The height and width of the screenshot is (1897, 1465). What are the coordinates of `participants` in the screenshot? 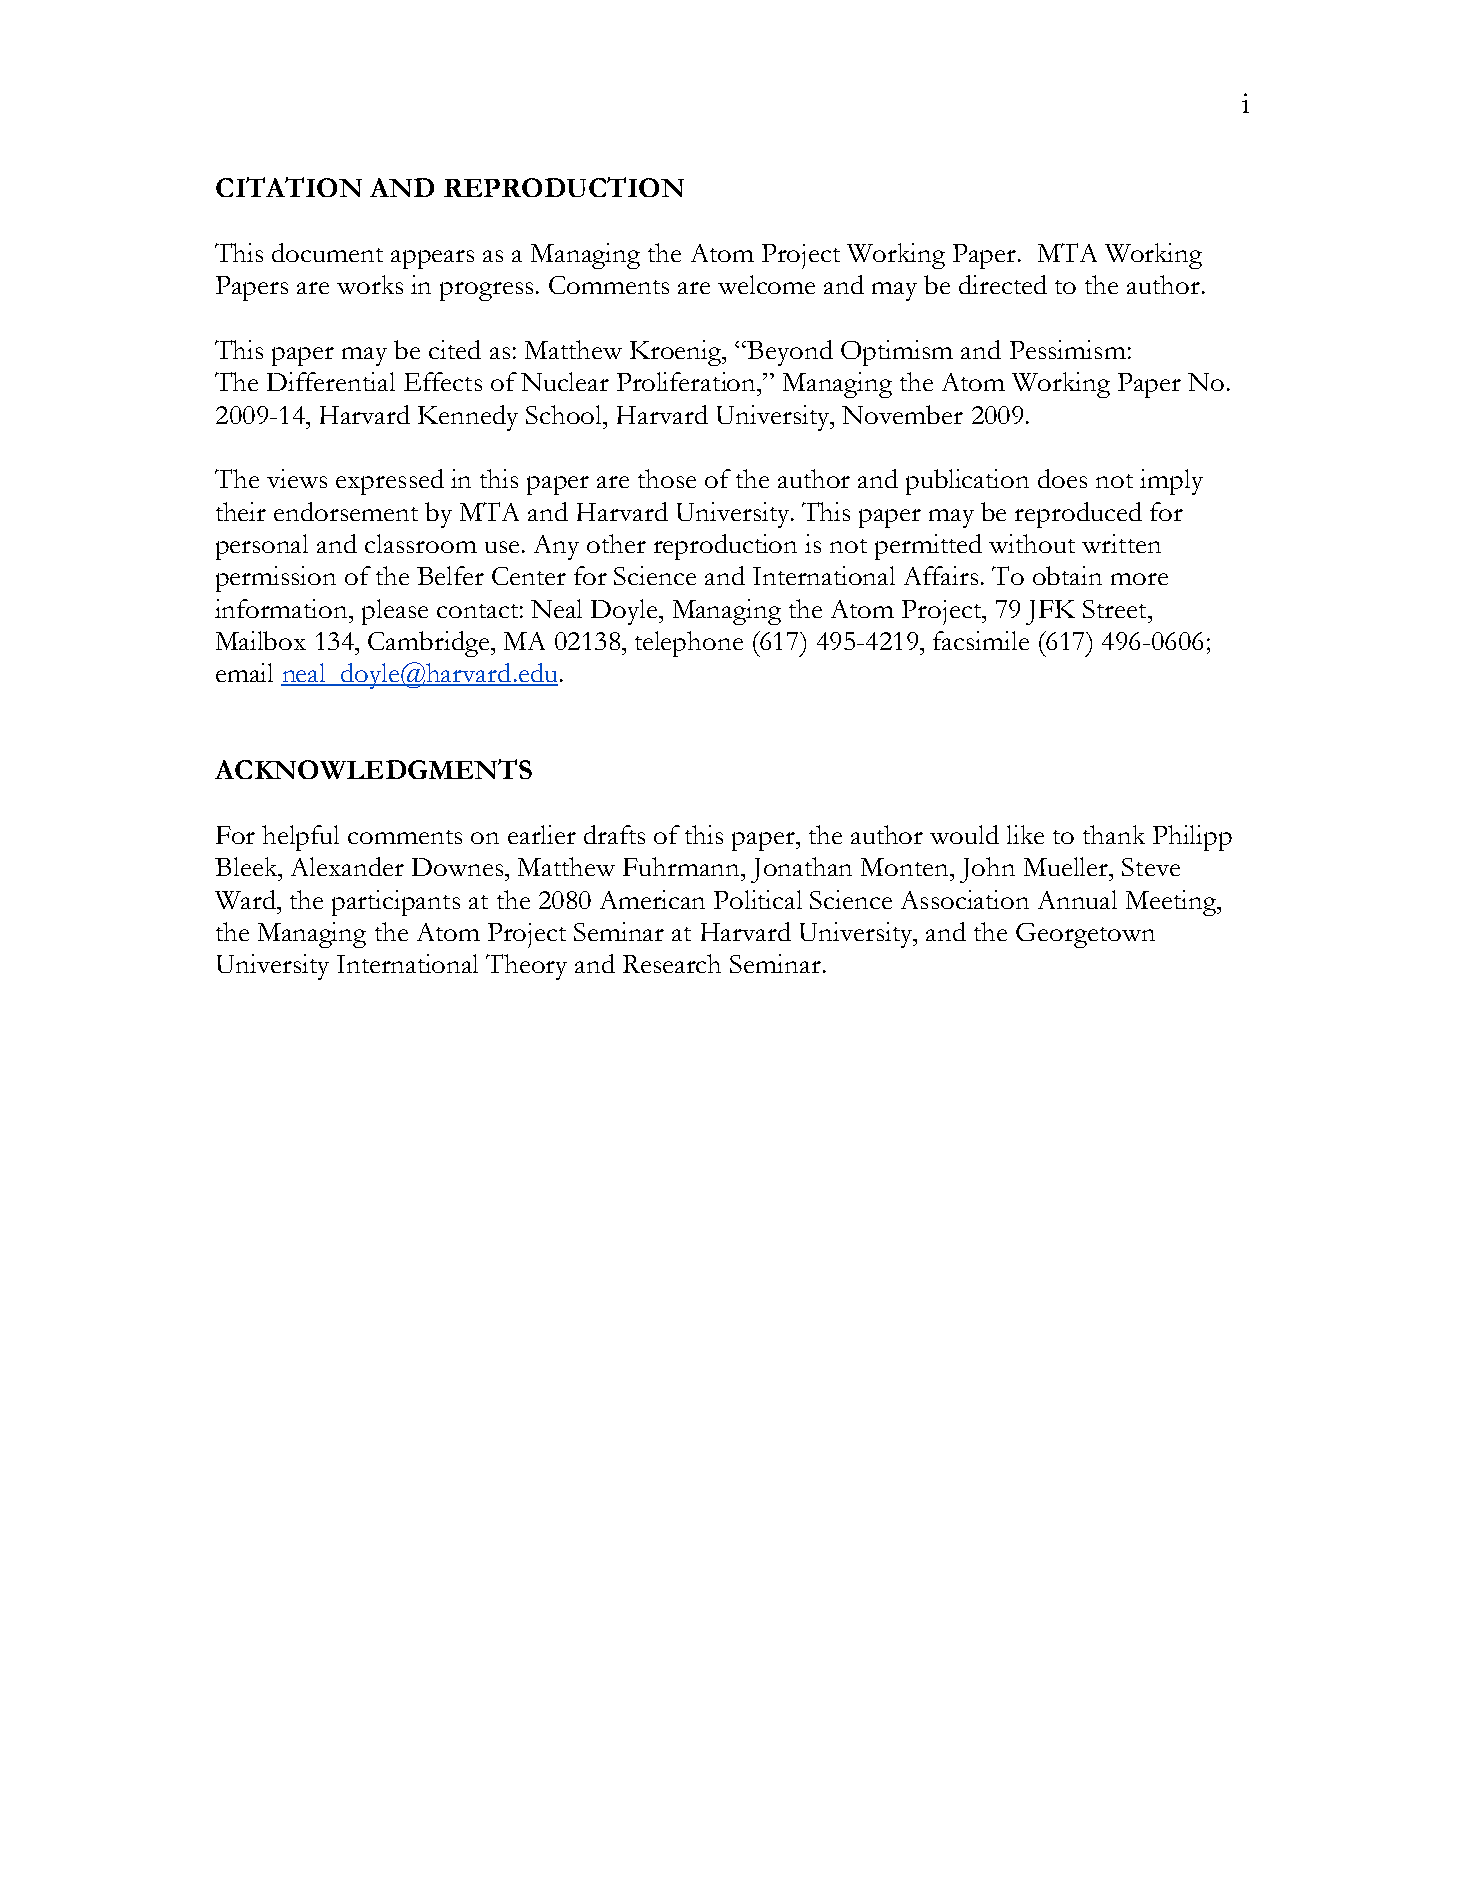 It's located at (396, 903).
